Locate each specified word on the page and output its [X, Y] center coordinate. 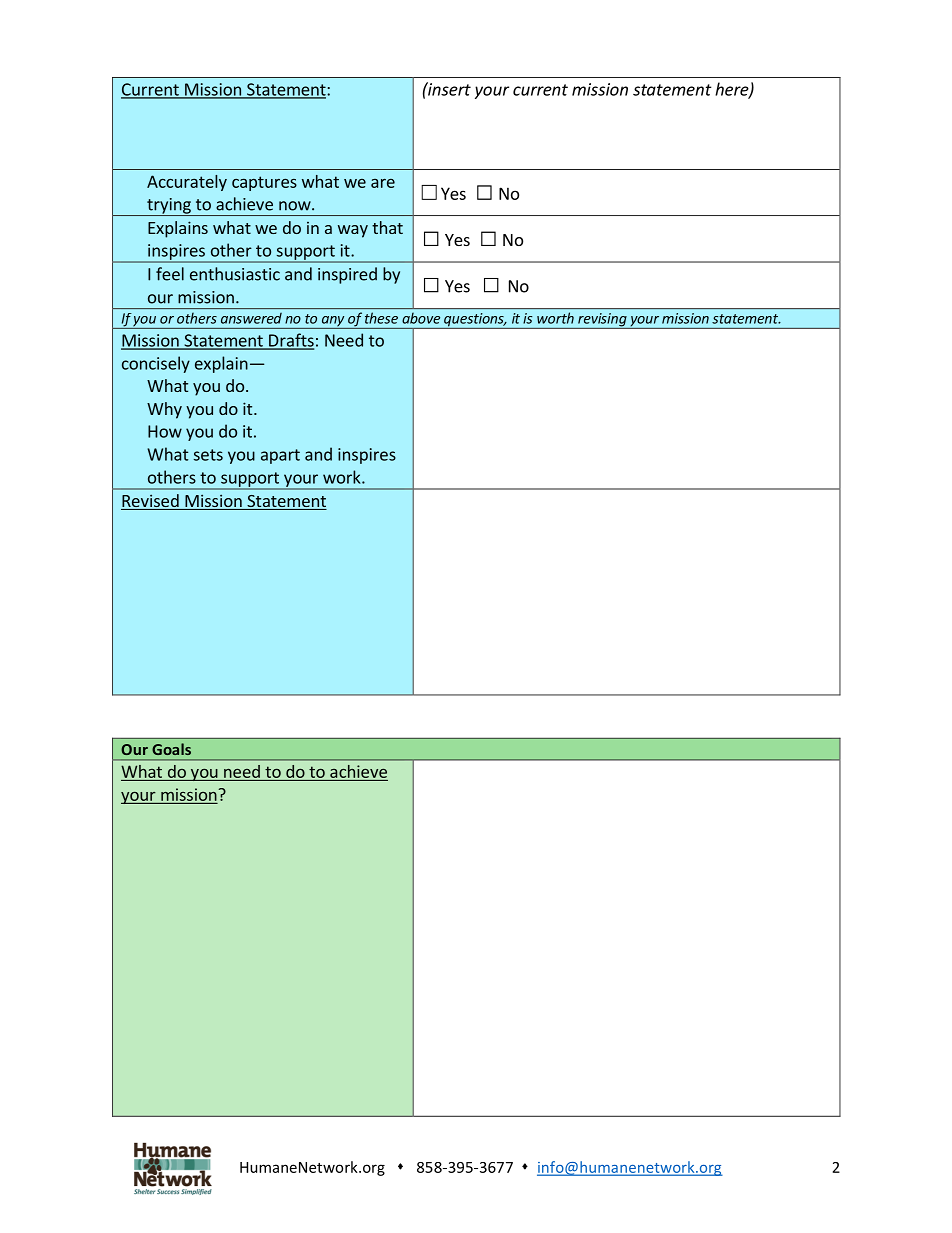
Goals [171, 749]
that [387, 227]
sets [208, 455]
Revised [151, 502]
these [381, 318]
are [383, 183]
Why [164, 410]
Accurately [187, 183]
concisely [156, 364]
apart [280, 456]
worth [555, 318]
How [165, 431]
